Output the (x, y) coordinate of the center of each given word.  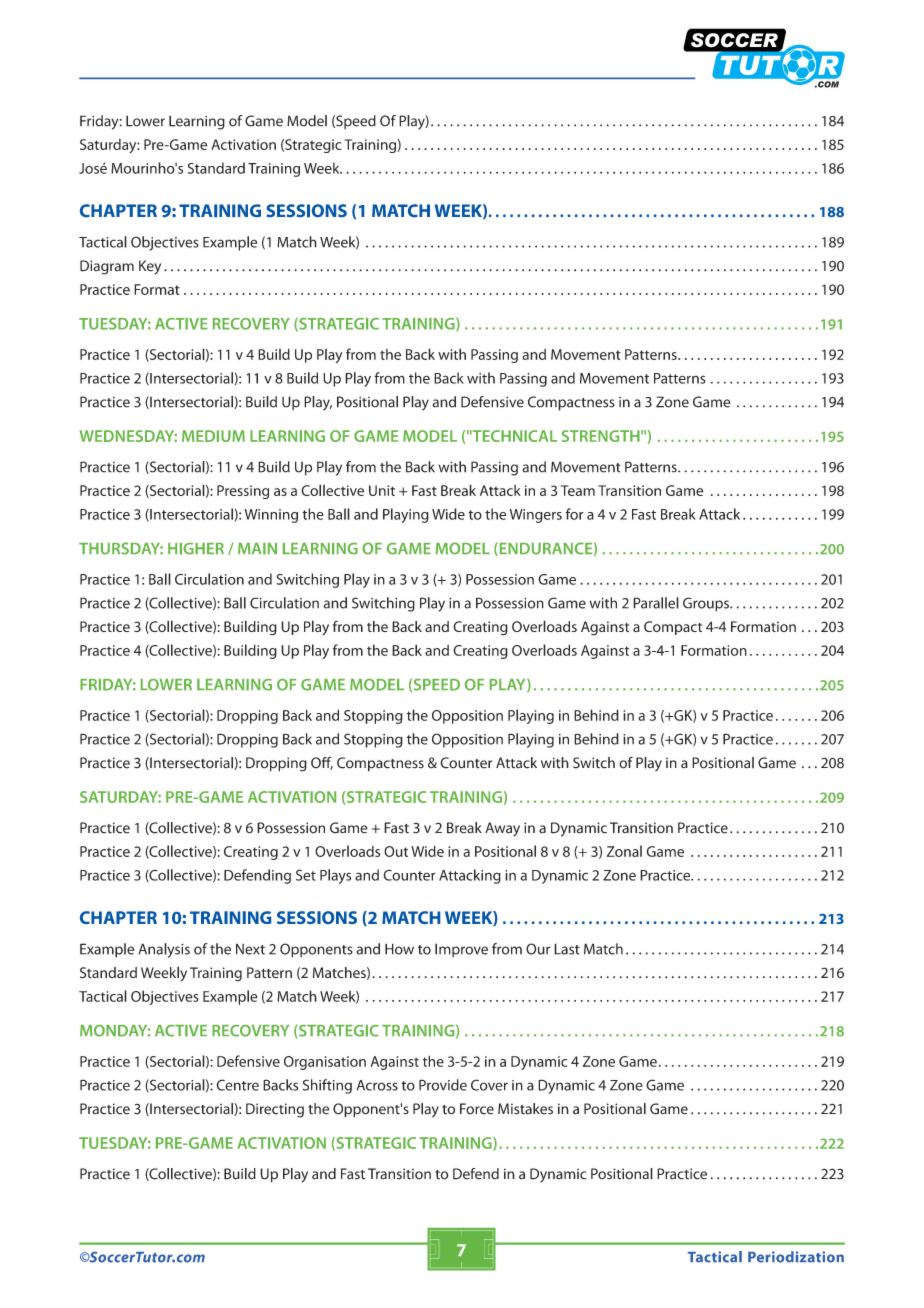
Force (477, 1109)
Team (578, 490)
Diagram (107, 267)
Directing (275, 1110)
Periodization (796, 1257)
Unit (382, 490)
